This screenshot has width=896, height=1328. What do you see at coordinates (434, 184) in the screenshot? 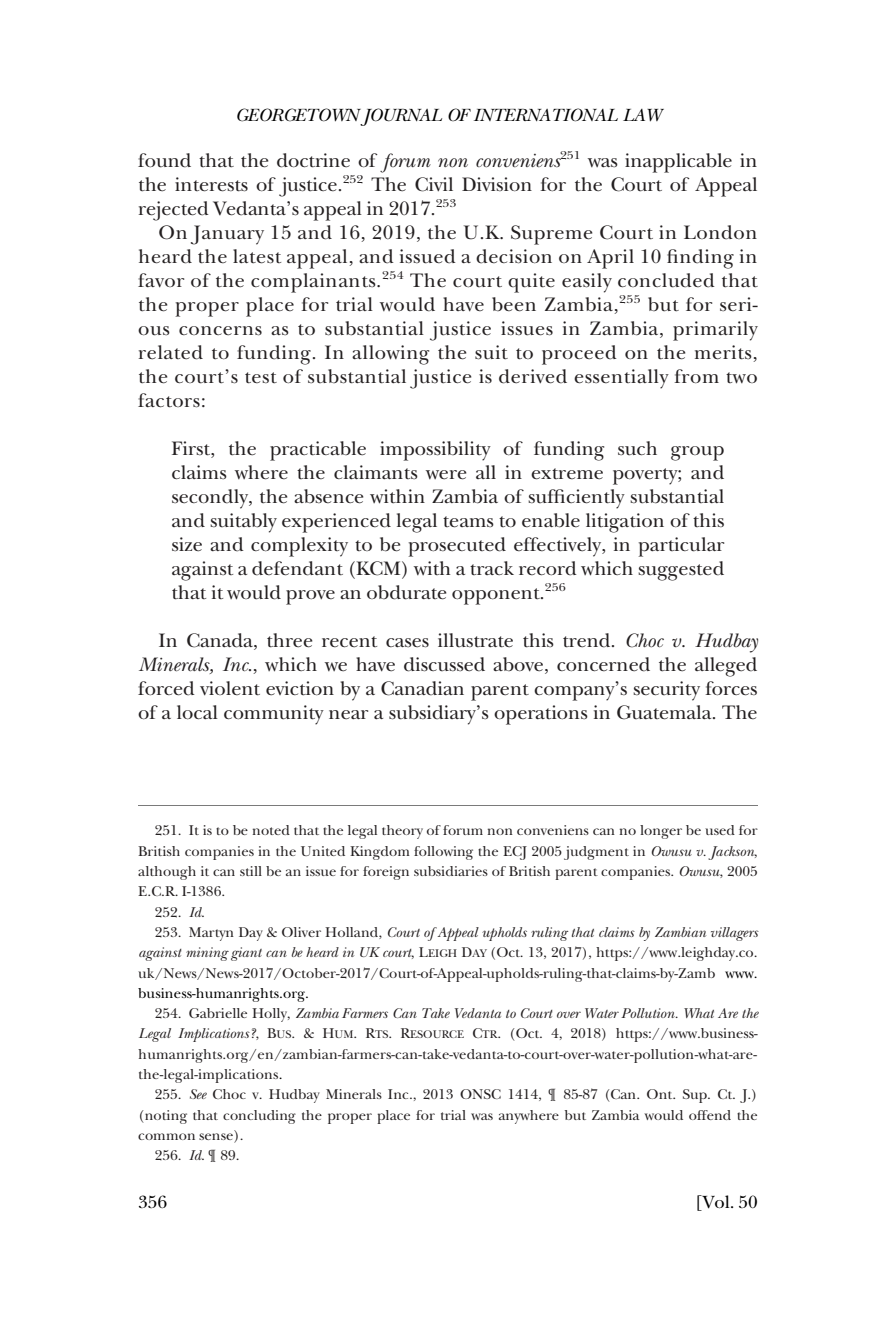
I see `Civil` at bounding box center [434, 184].
